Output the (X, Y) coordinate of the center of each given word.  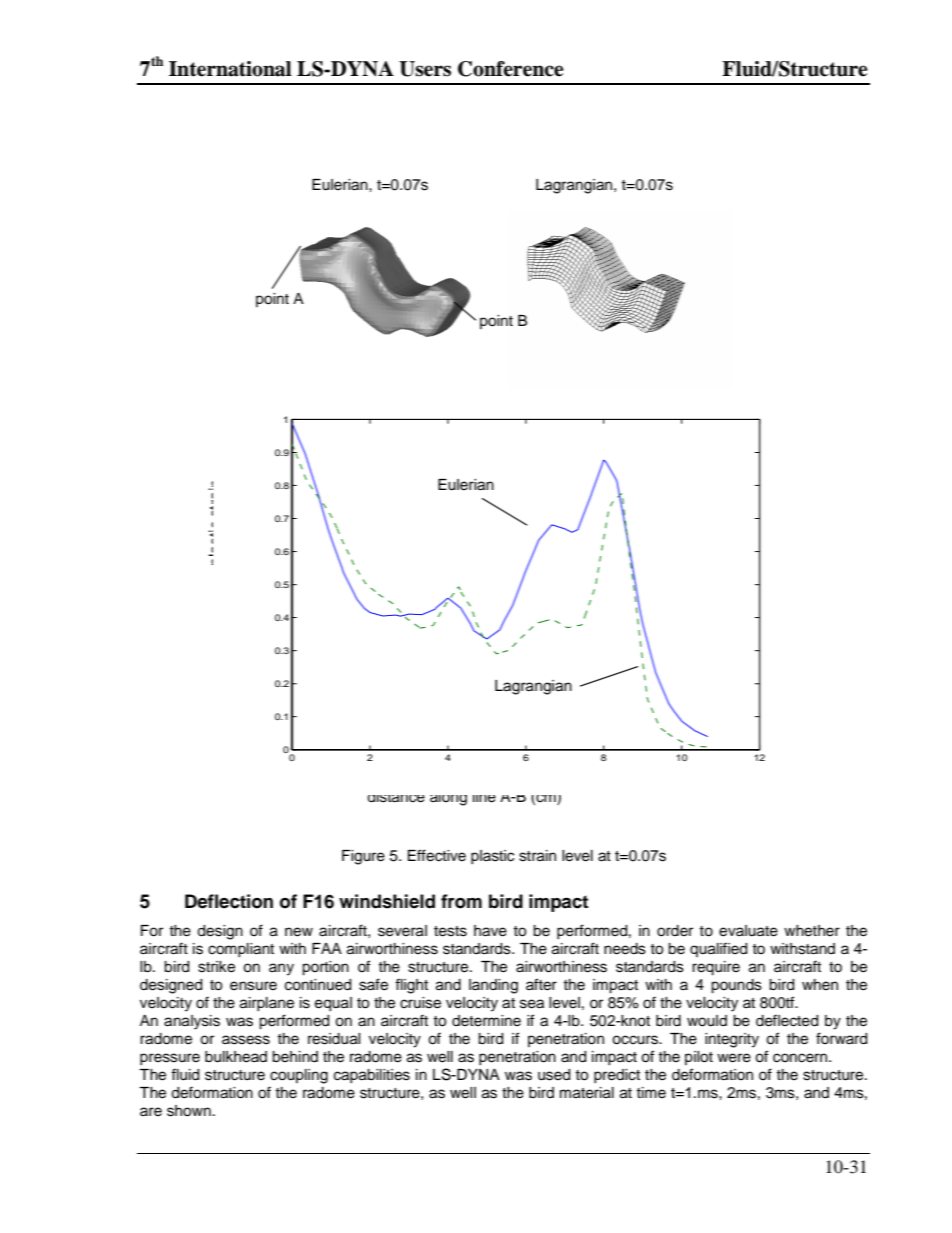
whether (812, 931)
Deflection (229, 901)
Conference (511, 69)
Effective (437, 855)
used (554, 1075)
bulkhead (236, 1057)
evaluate (748, 931)
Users (425, 69)
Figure (363, 857)
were (734, 1058)
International (230, 69)
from (461, 901)
